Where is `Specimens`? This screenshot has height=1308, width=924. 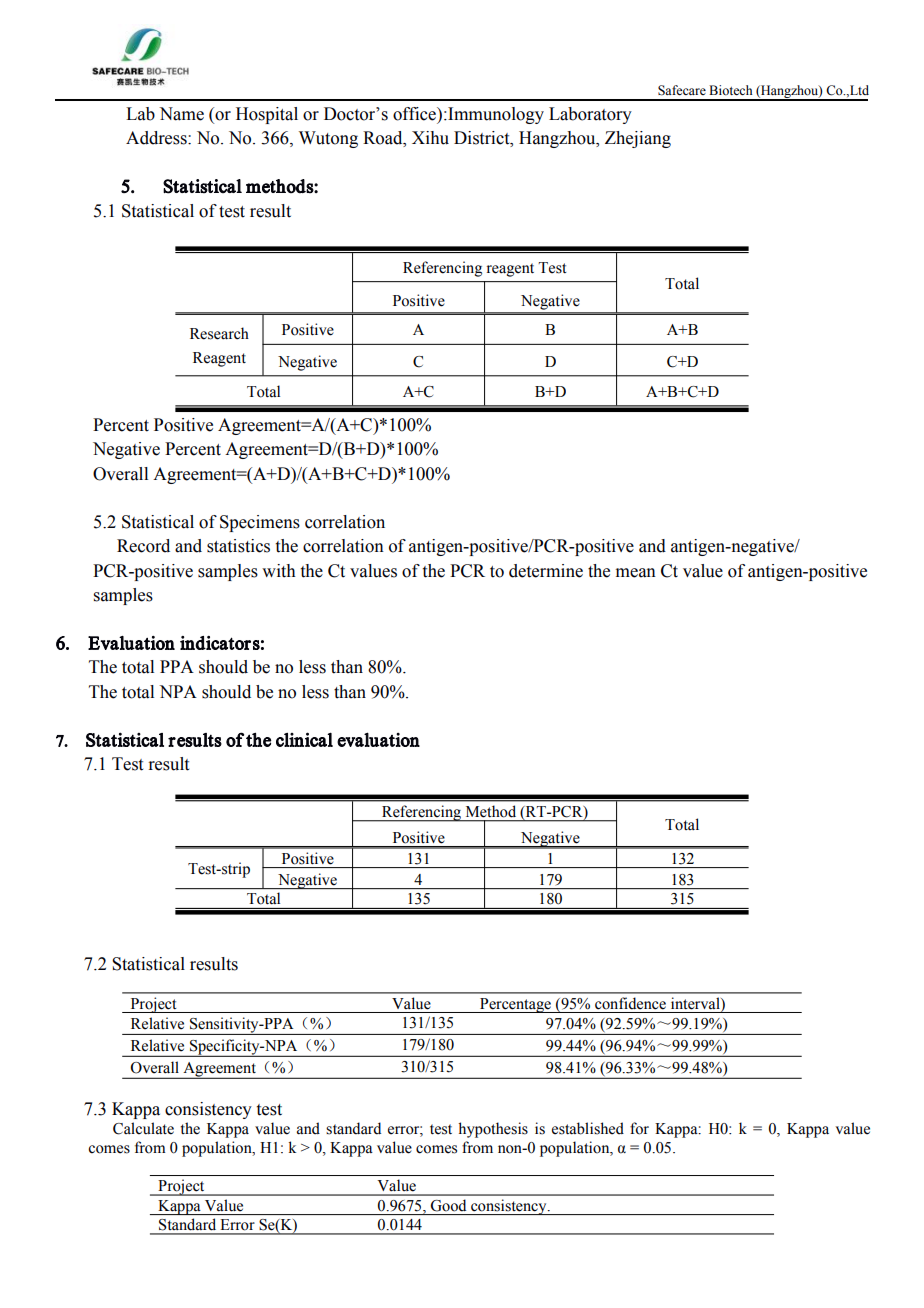 Specimens is located at coordinates (260, 523).
